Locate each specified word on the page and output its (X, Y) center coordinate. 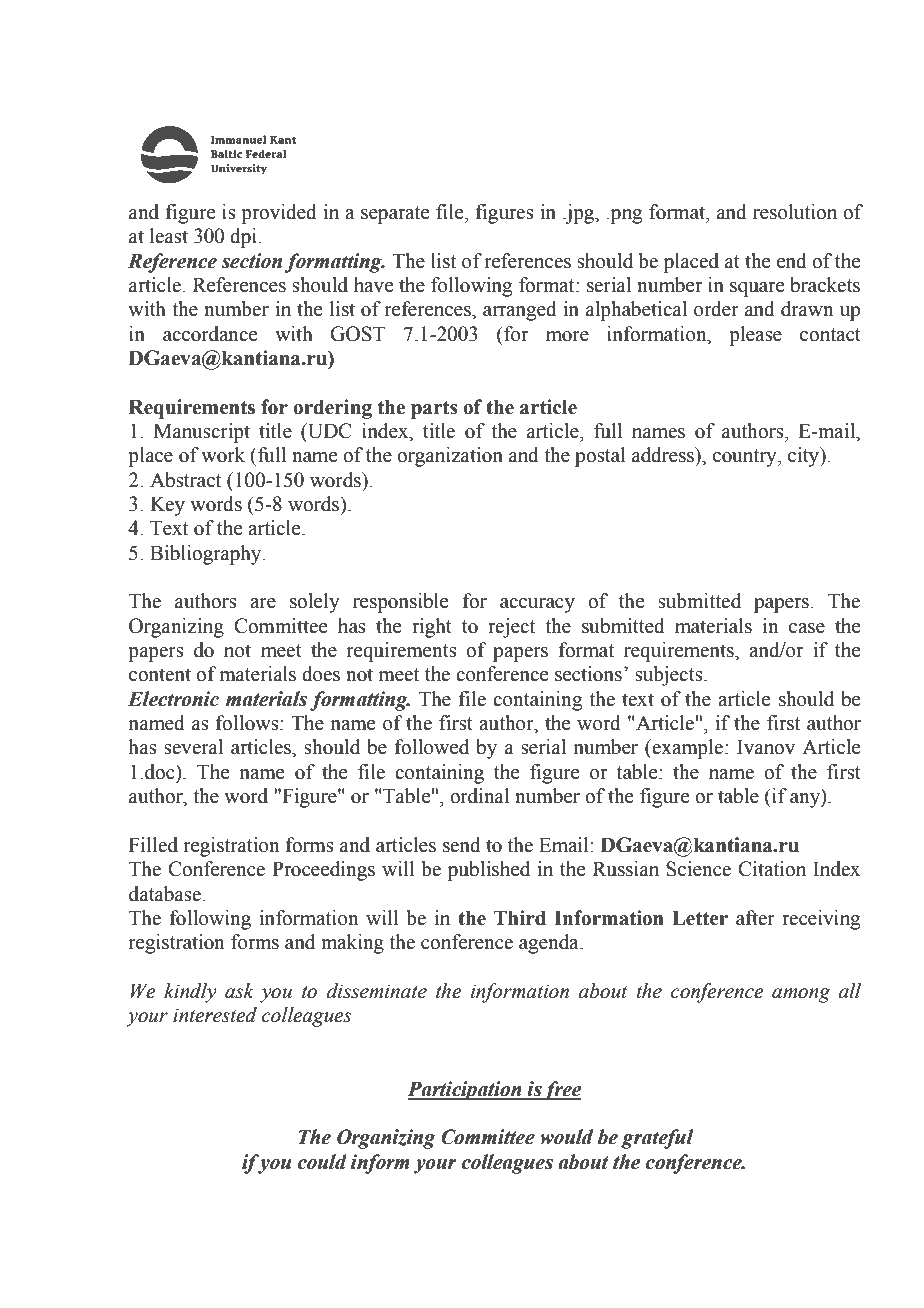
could (322, 1162)
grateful (657, 1139)
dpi (244, 238)
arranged (520, 311)
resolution (795, 212)
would (566, 1137)
